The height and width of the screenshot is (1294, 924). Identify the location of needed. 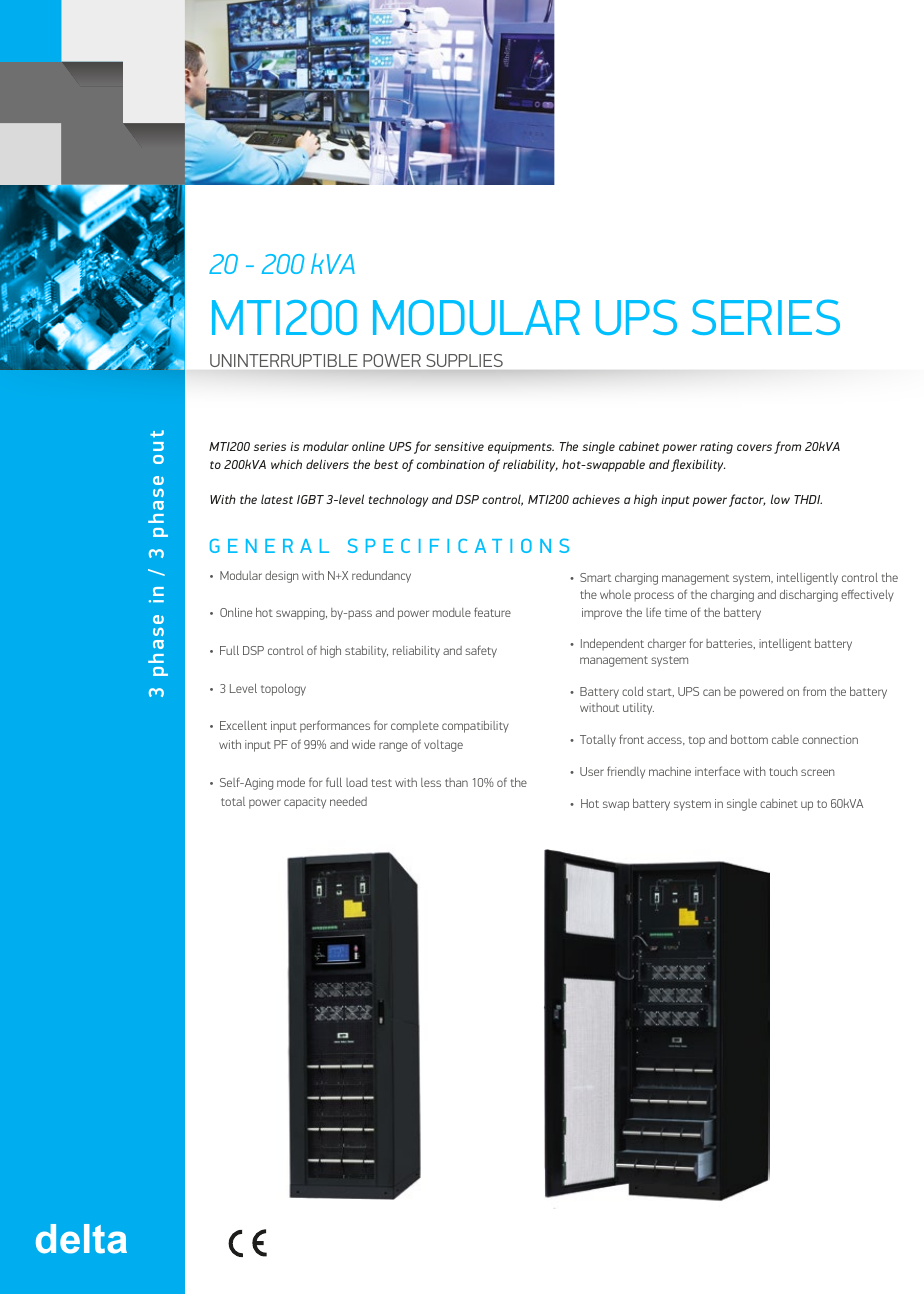
(348, 801).
